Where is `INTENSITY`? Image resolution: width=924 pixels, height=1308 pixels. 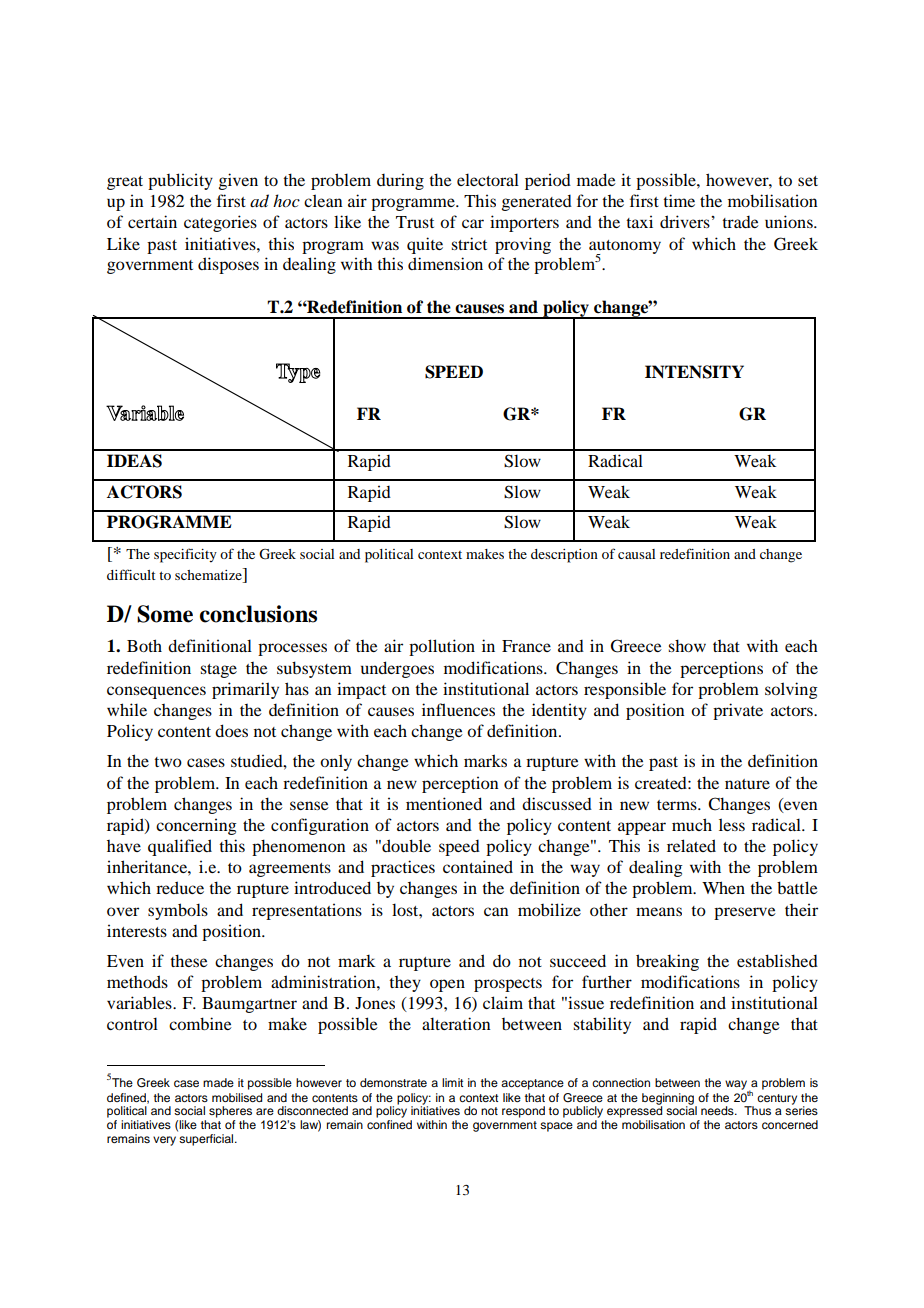
INTENSITY is located at coordinates (694, 372).
